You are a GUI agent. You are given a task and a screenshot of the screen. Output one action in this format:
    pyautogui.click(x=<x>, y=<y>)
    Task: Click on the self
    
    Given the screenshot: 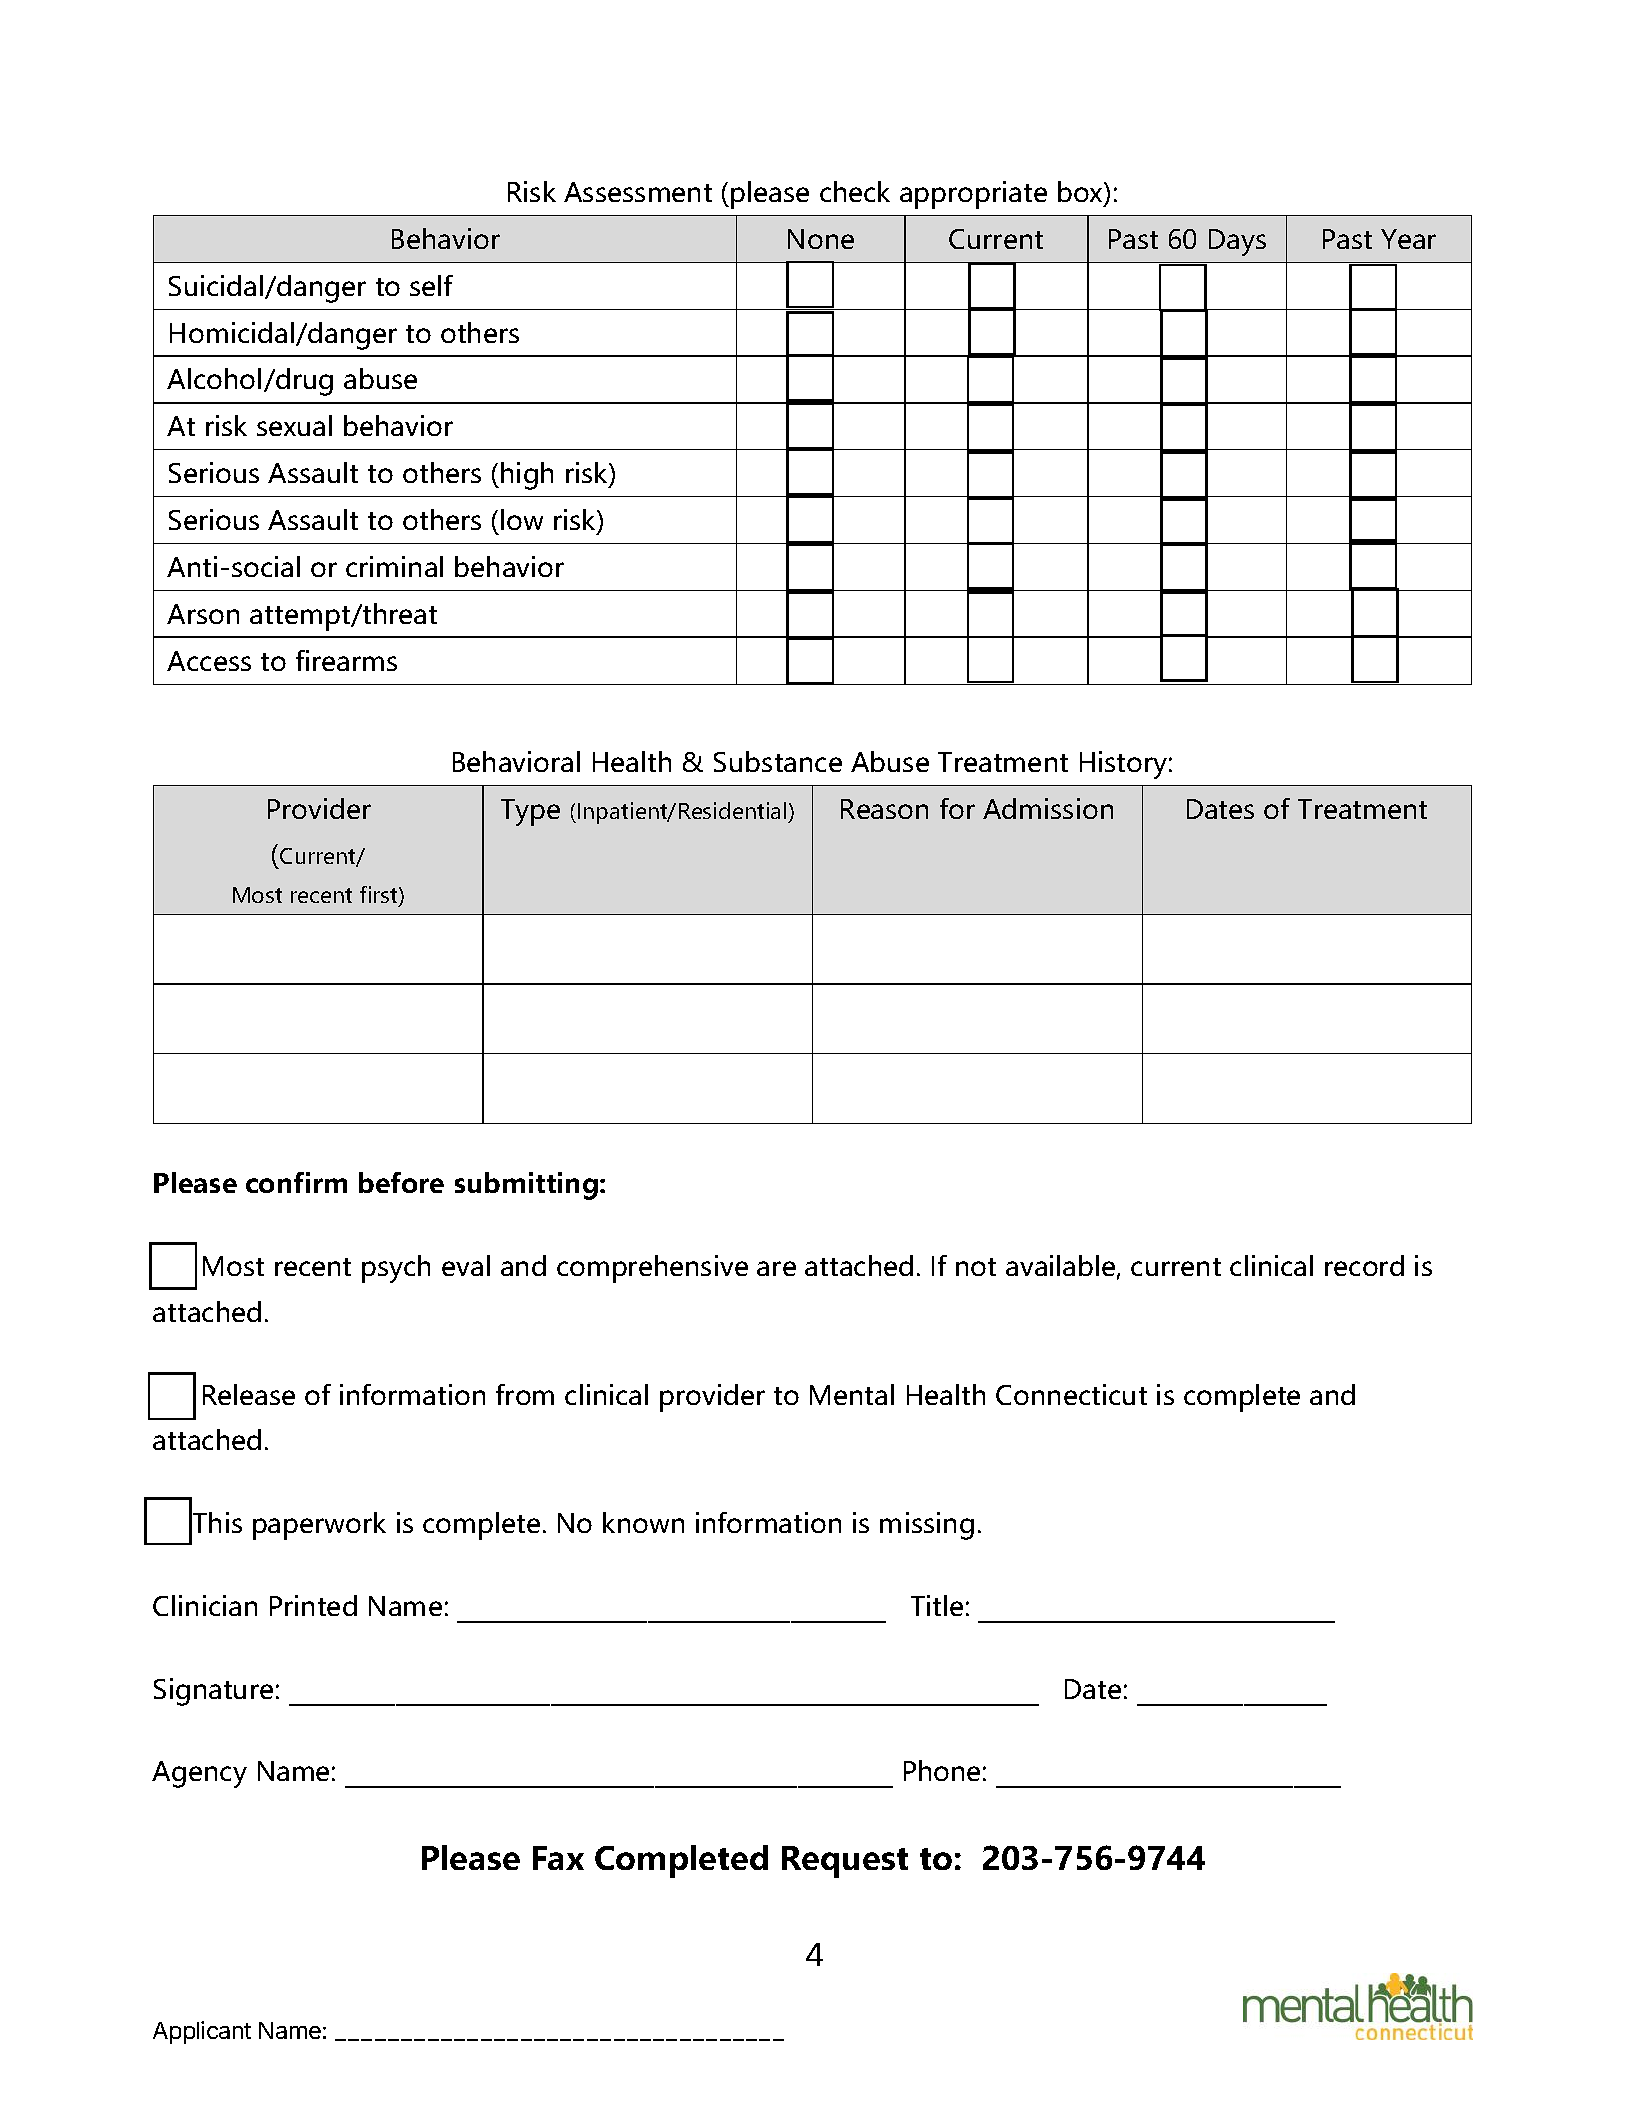 What is the action you would take?
    pyautogui.click(x=431, y=285)
